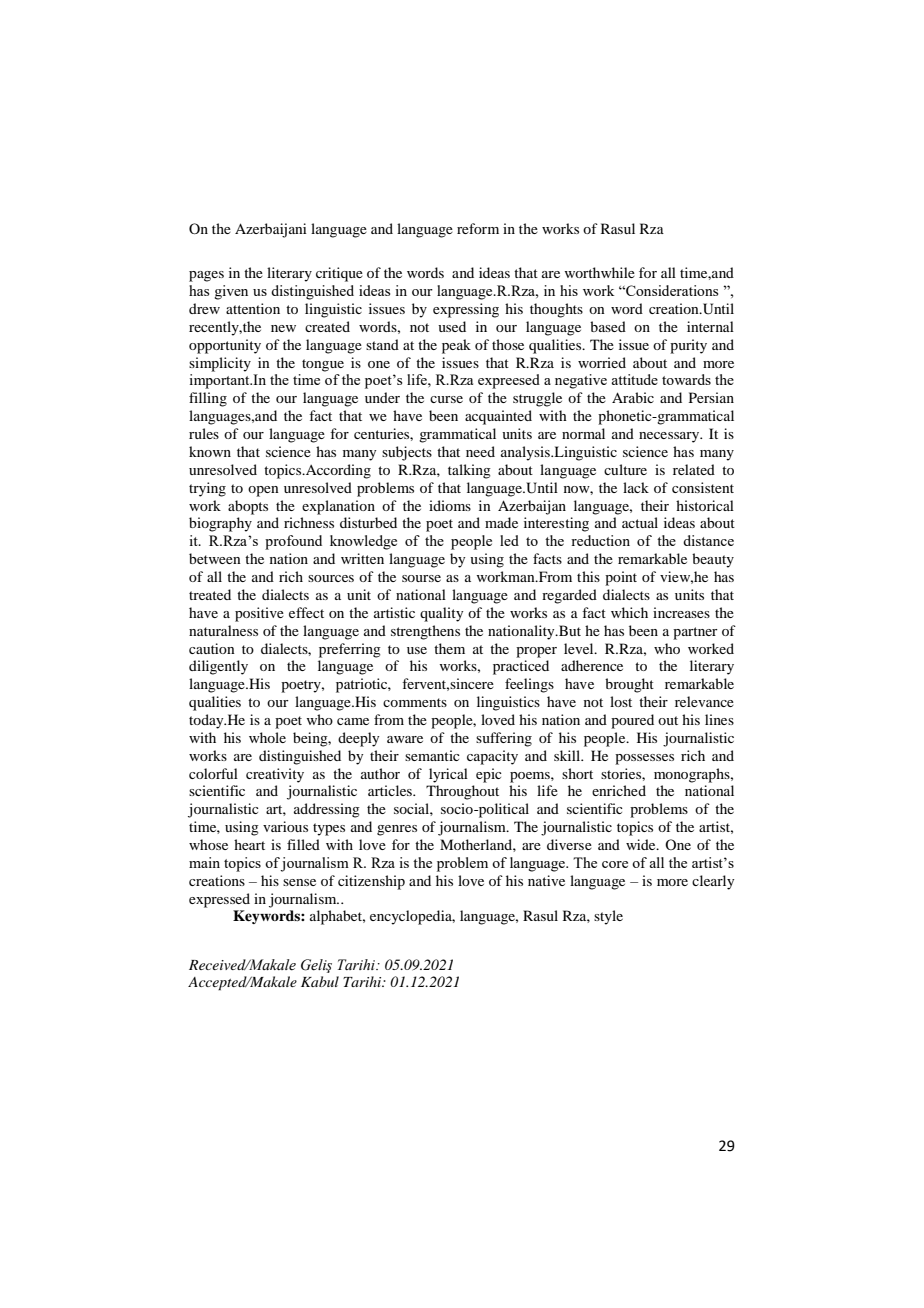 Image resolution: width=924 pixels, height=1308 pixels. Describe the element at coordinates (546, 880) in the screenshot. I see `native` at that location.
